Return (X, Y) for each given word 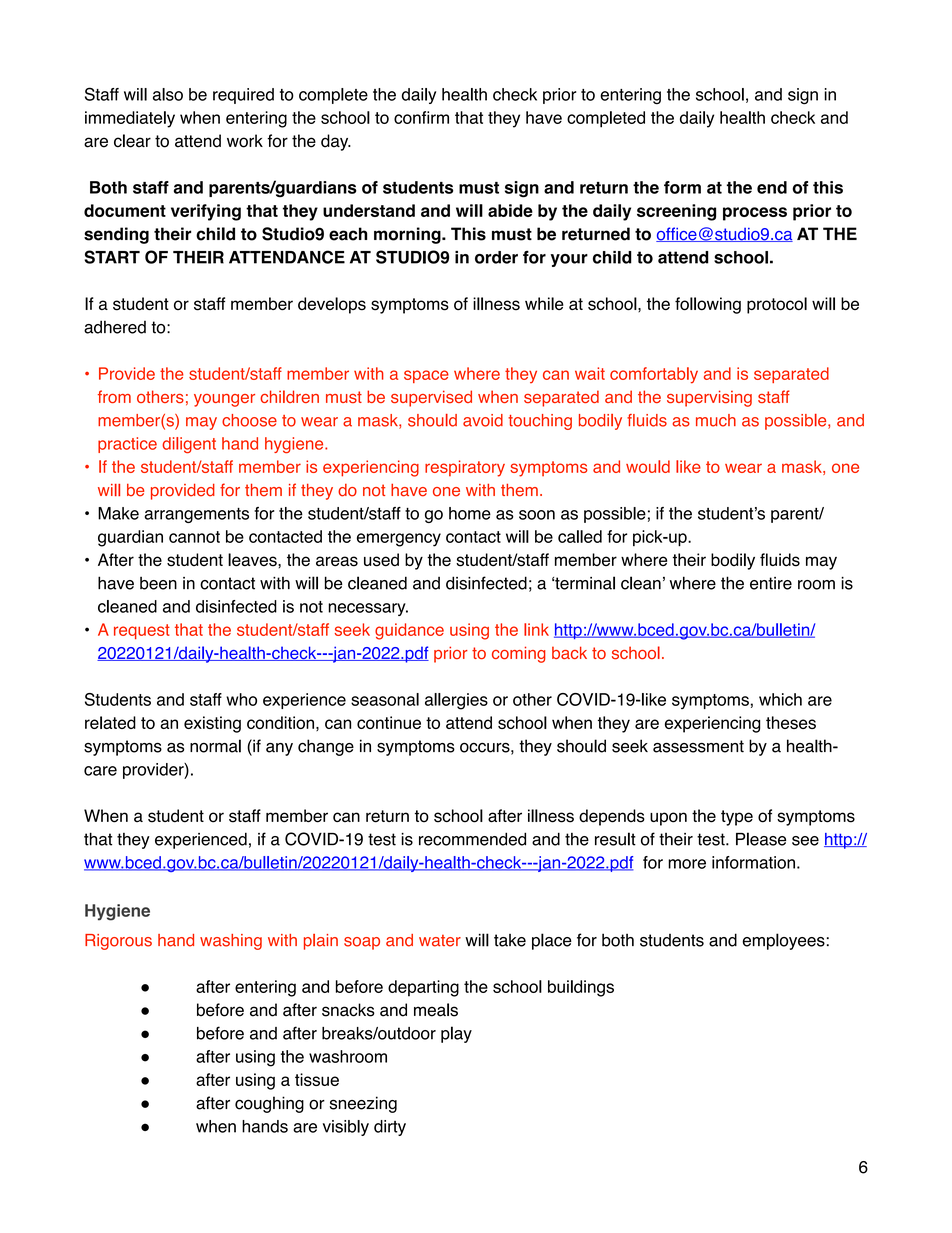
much (716, 420)
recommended (472, 839)
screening (676, 212)
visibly (346, 1128)
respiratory (465, 468)
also (168, 94)
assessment (698, 746)
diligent (189, 445)
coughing (269, 1104)
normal (215, 746)
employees (784, 941)
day (336, 142)
